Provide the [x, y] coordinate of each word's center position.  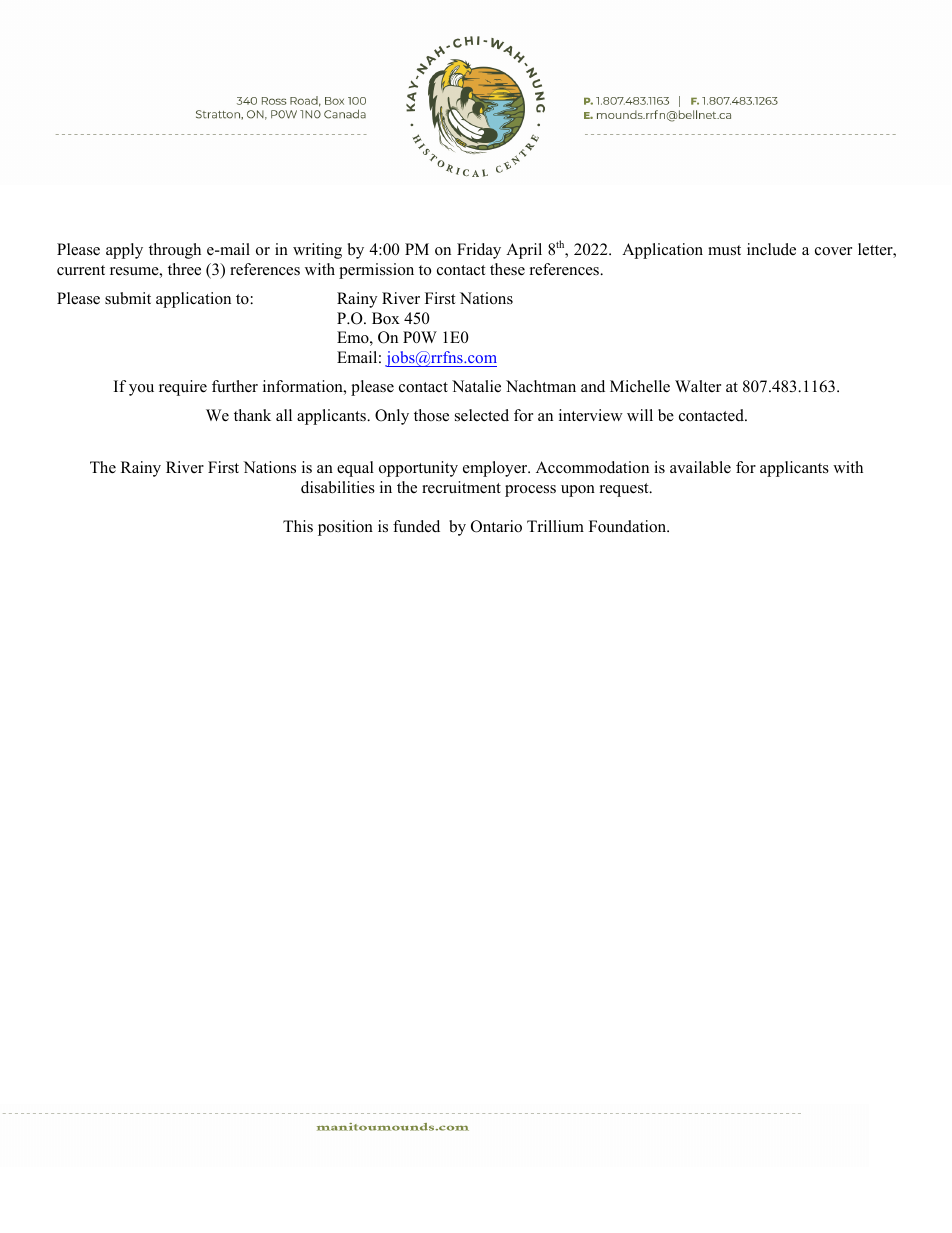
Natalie [476, 386]
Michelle [640, 386]
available [700, 467]
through [175, 251]
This [298, 526]
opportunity [418, 469]
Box [386, 318]
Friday [479, 251]
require [183, 388]
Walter [698, 386]
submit [128, 298]
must [724, 250]
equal [355, 469]
